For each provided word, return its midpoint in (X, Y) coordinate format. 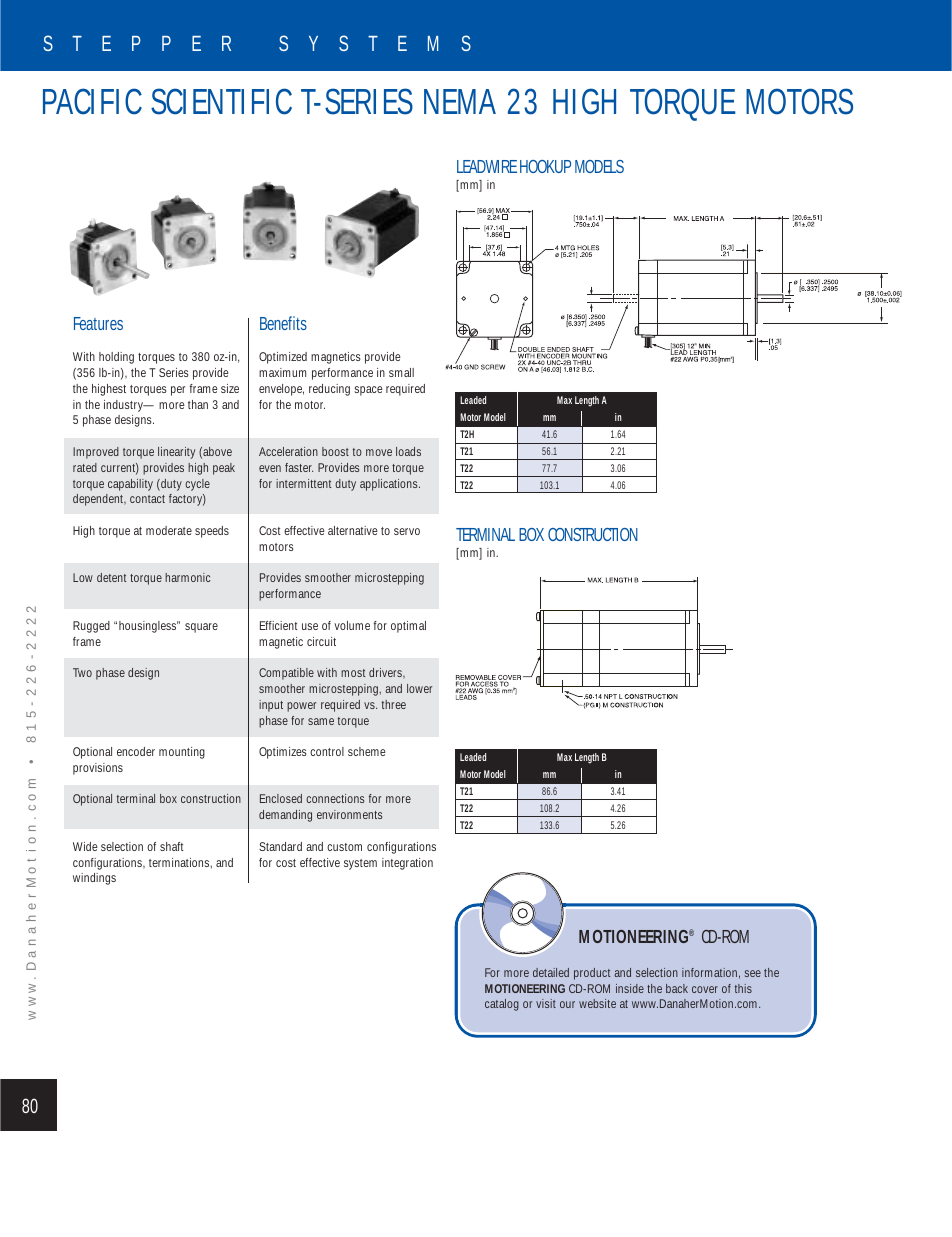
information (711, 973)
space (368, 391)
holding (116, 358)
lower (419, 688)
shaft (172, 846)
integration (407, 864)
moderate (169, 530)
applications (390, 485)
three (394, 704)
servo (407, 531)
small (401, 372)
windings (94, 879)
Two (82, 672)
